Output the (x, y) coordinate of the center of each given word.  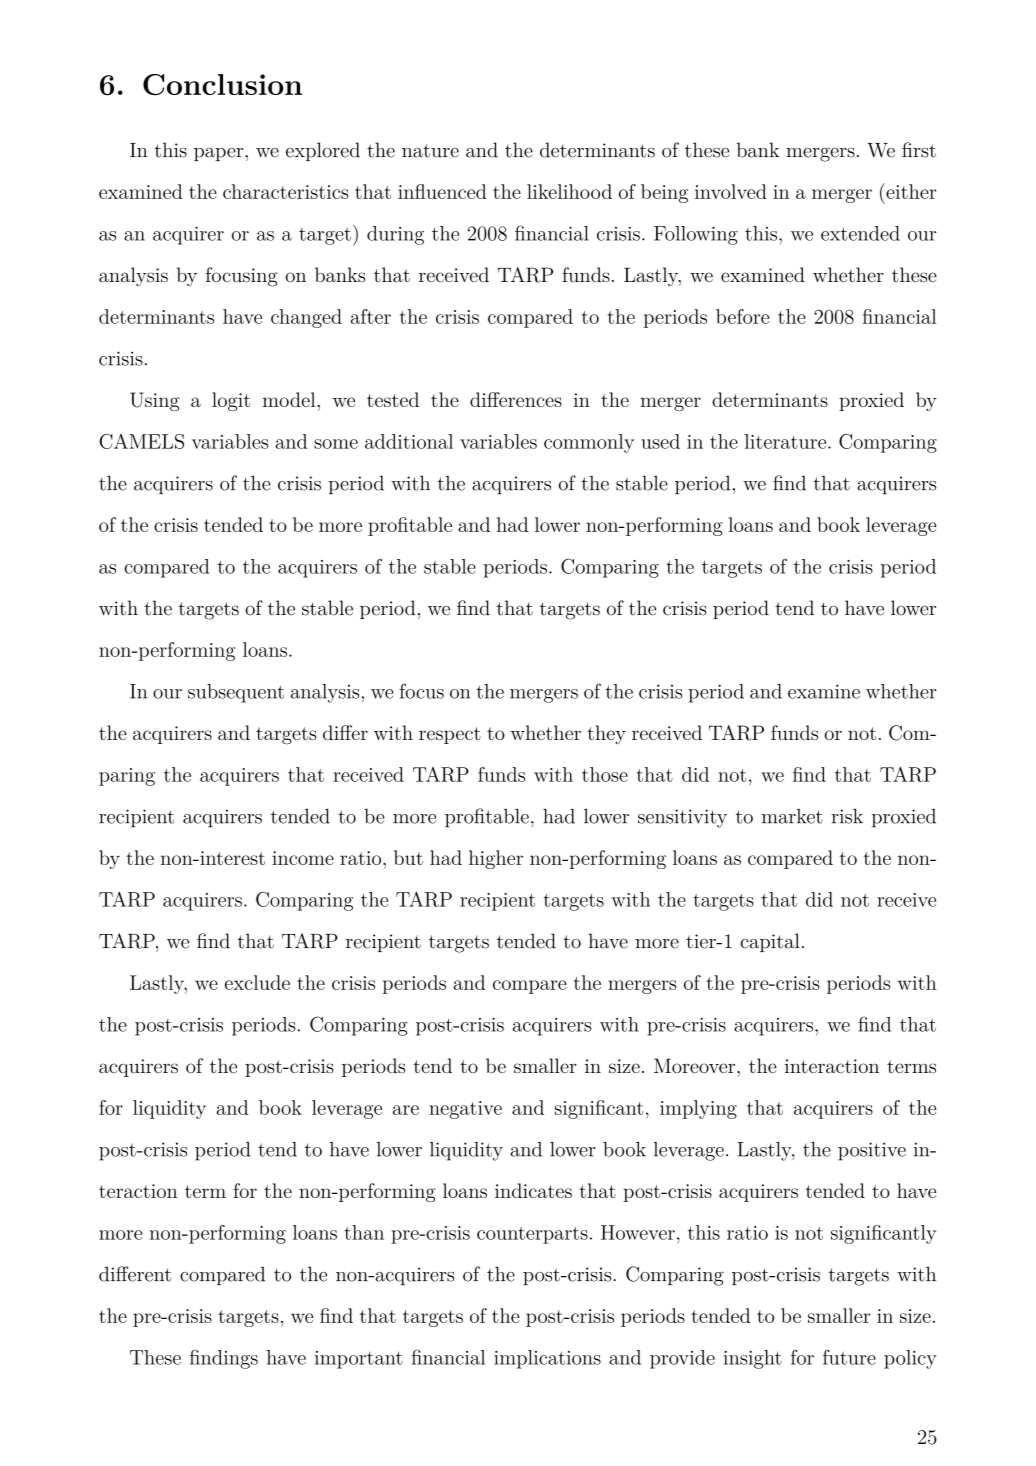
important (359, 1360)
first (919, 150)
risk (847, 816)
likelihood (569, 191)
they (606, 734)
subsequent (236, 693)
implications (547, 1359)
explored (323, 151)
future (849, 1357)
